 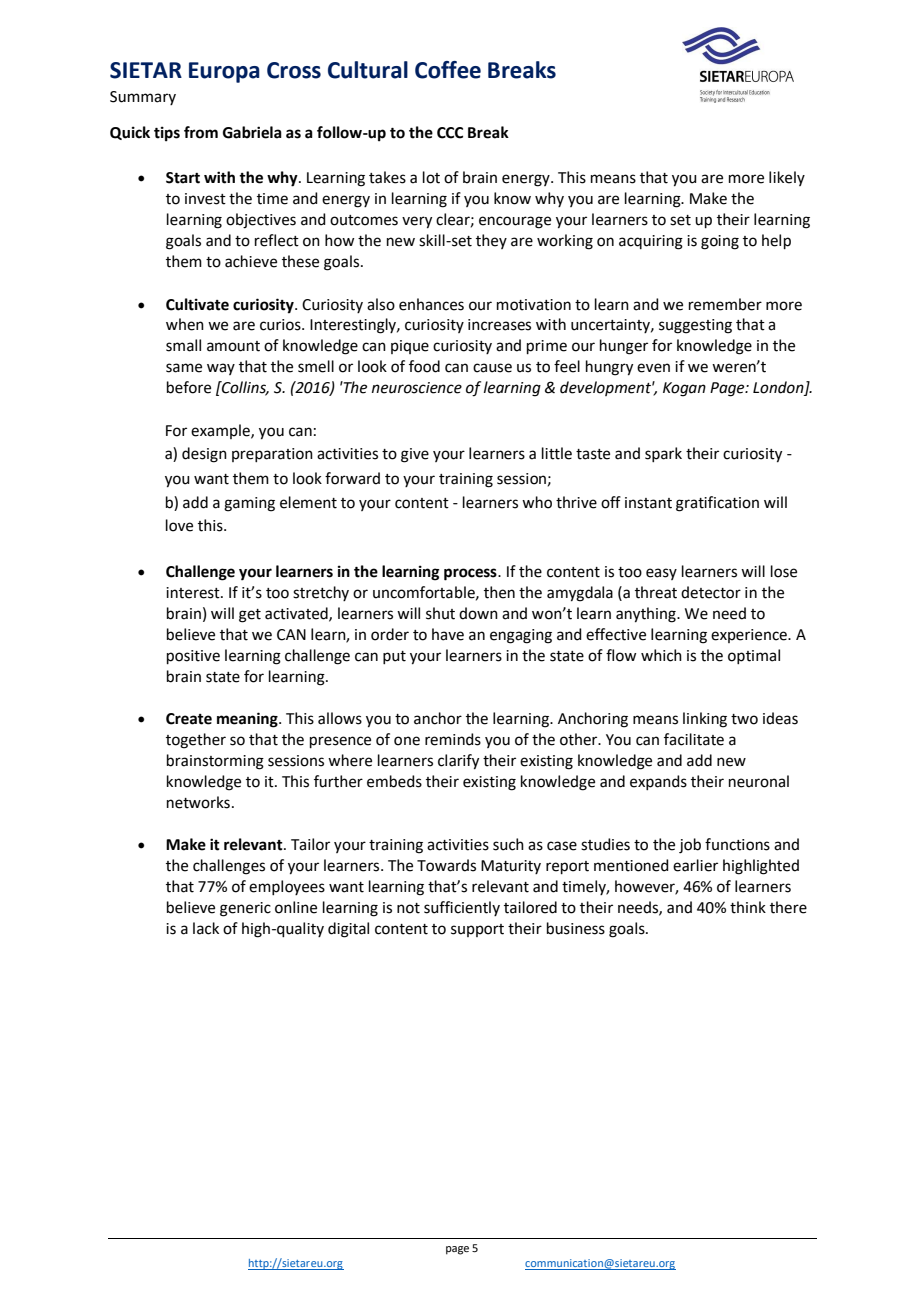 What do you see at coordinates (705, 720) in the page?
I see `linking` at bounding box center [705, 720].
